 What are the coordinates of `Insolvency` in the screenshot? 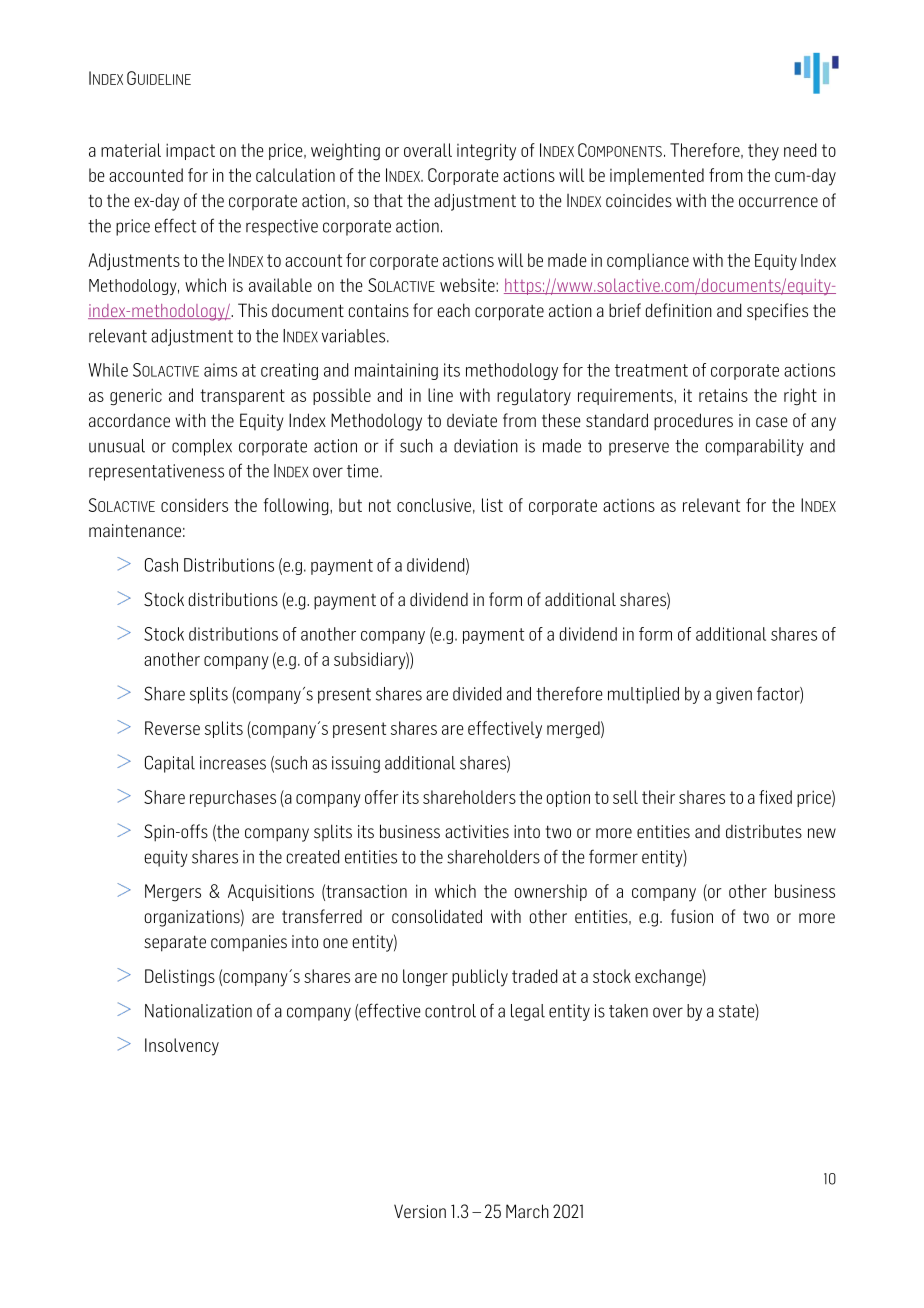 It's located at (182, 1047).
